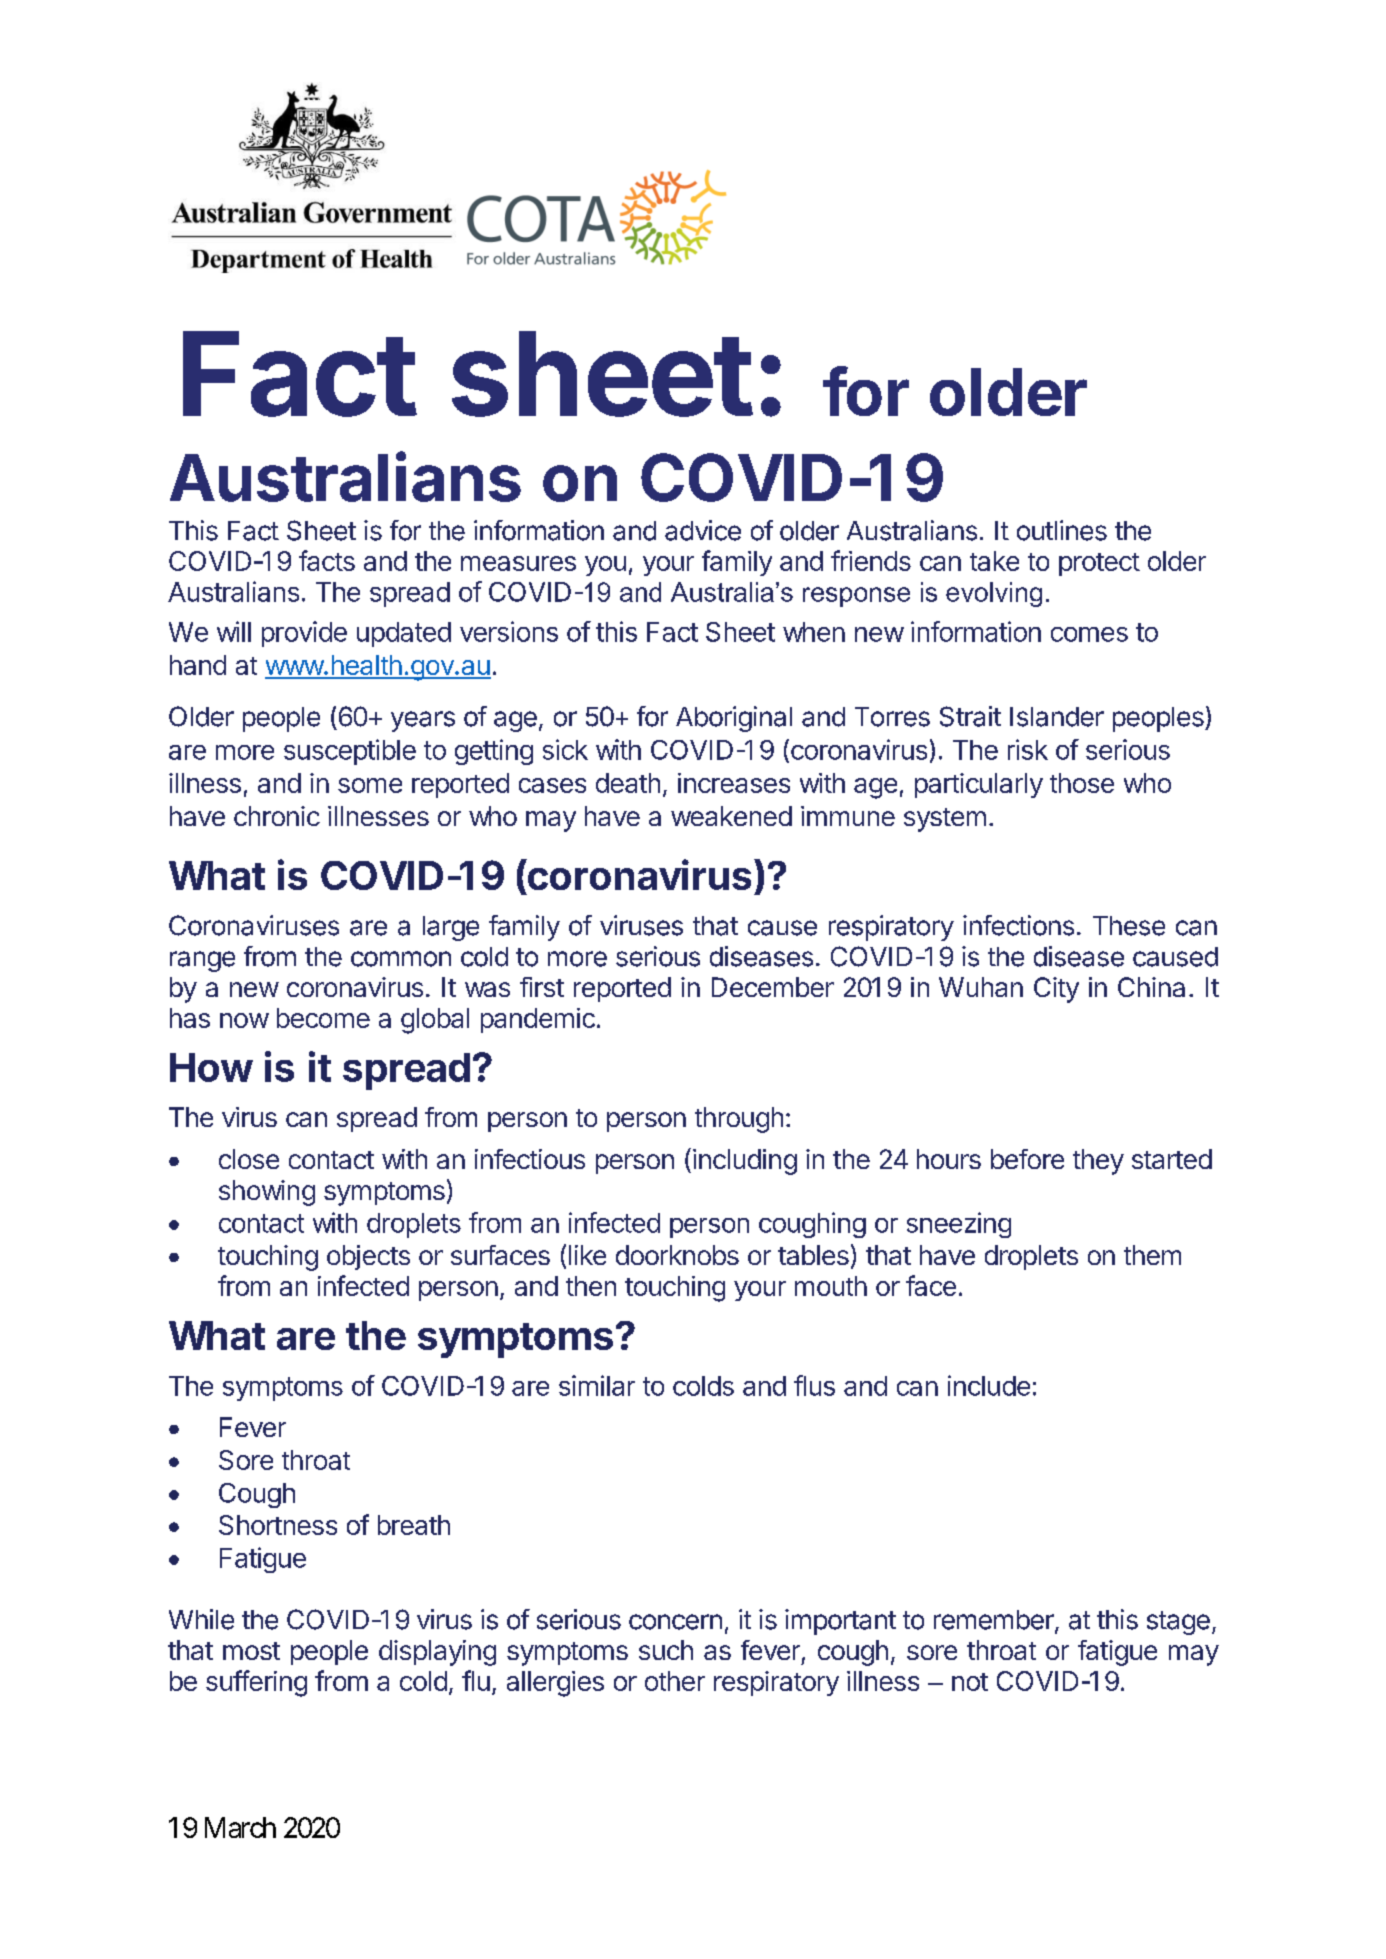 The image size is (1386, 1959). What do you see at coordinates (323, 1018) in the page?
I see `become` at bounding box center [323, 1018].
